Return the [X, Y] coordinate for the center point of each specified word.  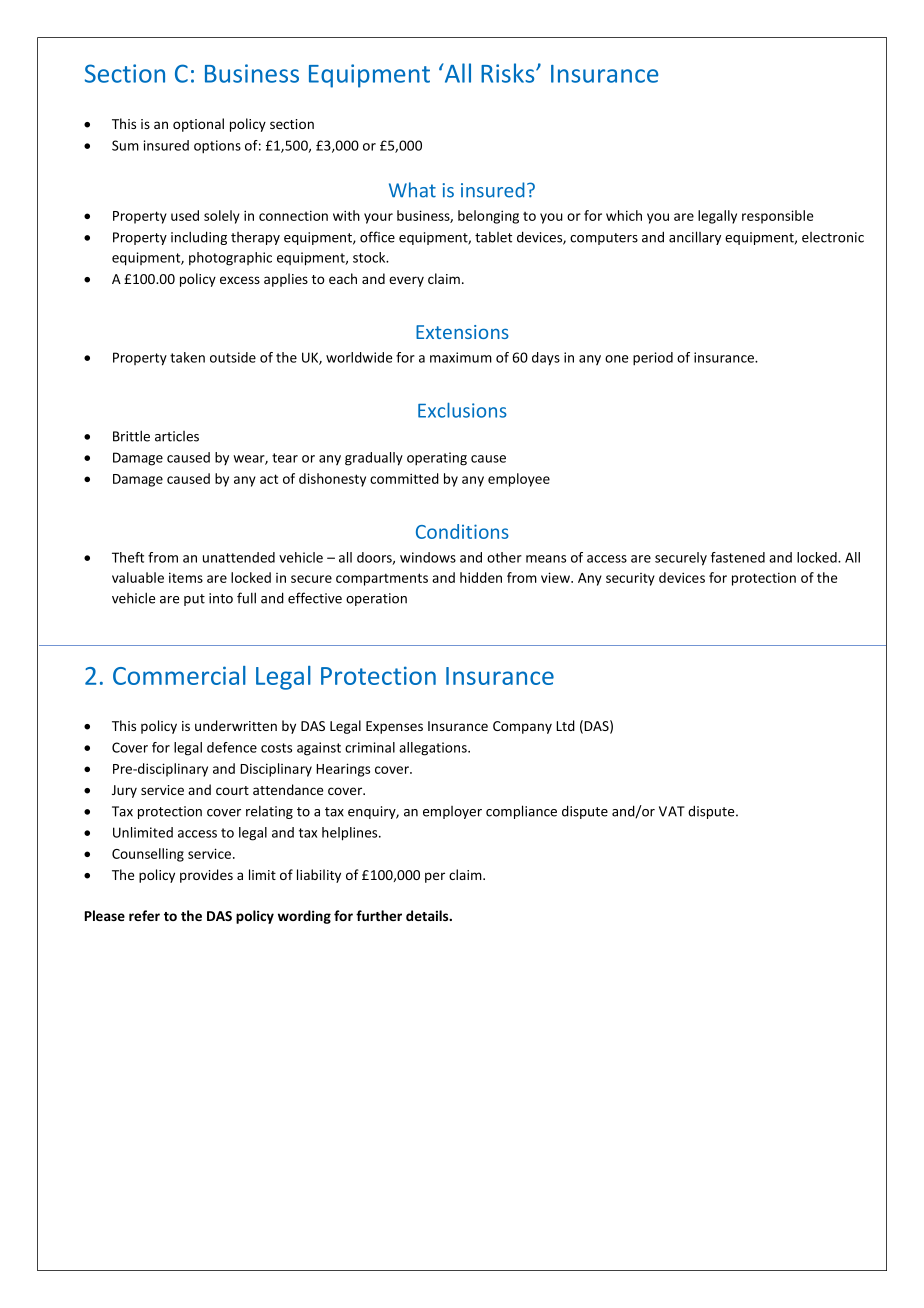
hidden [481, 577]
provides [206, 876]
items [186, 577]
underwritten [236, 725]
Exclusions [462, 410]
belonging [488, 217]
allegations [434, 749]
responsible [777, 217]
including [199, 238]
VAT [672, 811]
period [653, 359]
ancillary [695, 238]
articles [177, 436]
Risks [509, 73]
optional [198, 125]
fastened [738, 557]
